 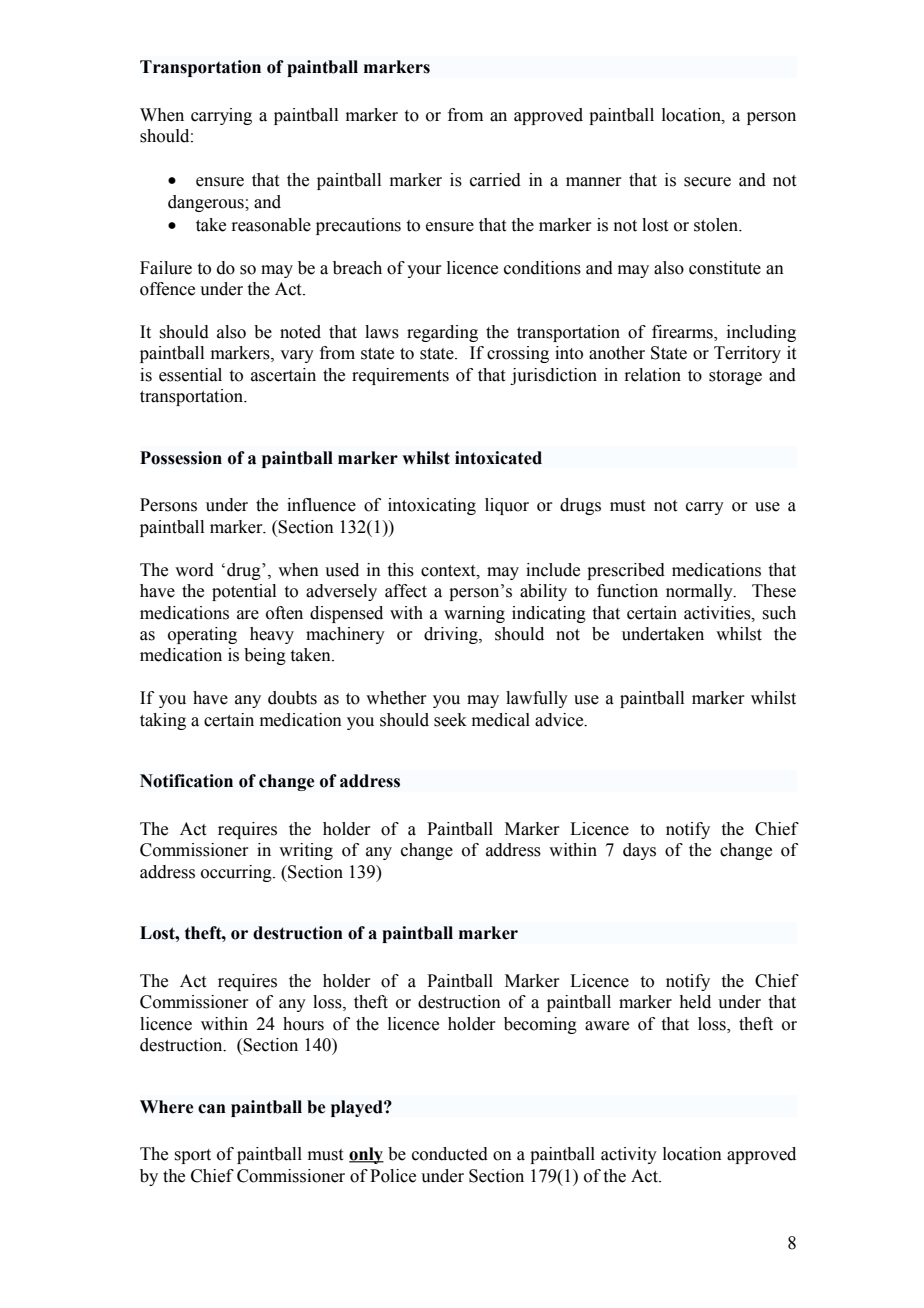 I want to click on conducted, so click(x=450, y=1154).
